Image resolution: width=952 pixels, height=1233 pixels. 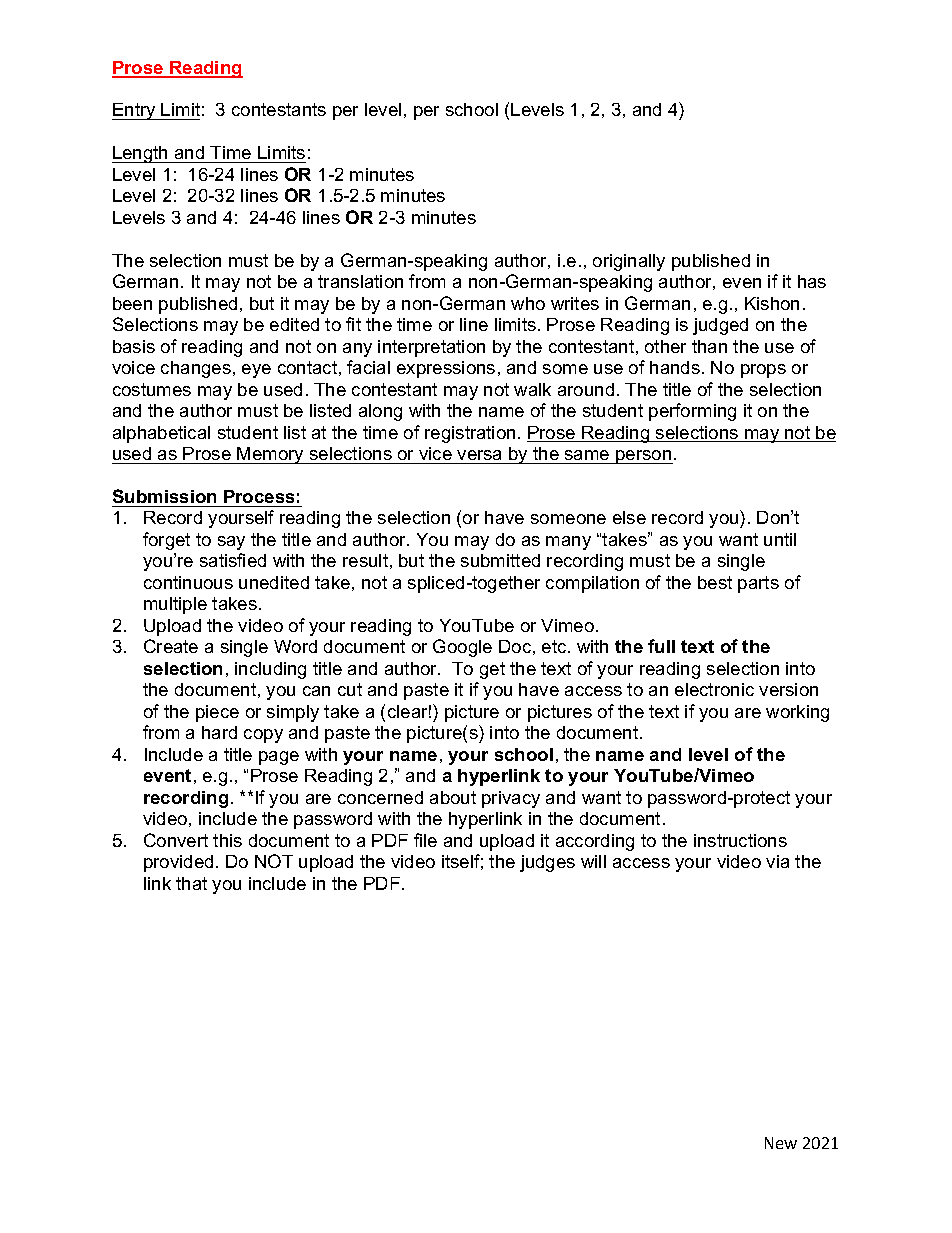 What do you see at coordinates (740, 840) in the page?
I see `instructions` at bounding box center [740, 840].
